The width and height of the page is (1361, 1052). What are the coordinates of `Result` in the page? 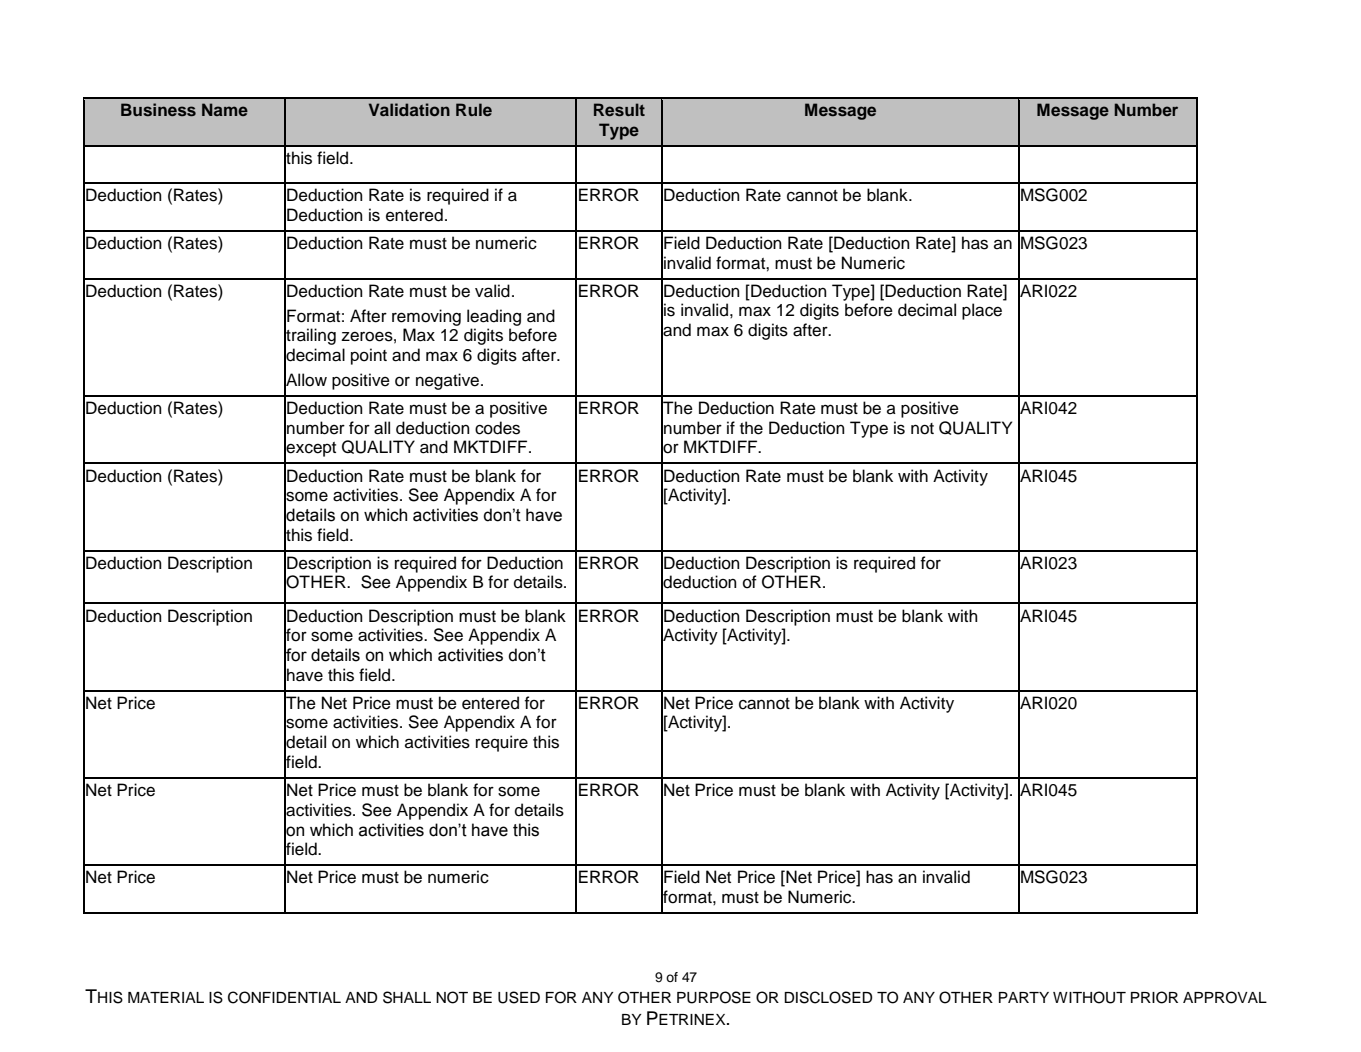 It's located at (619, 109).
